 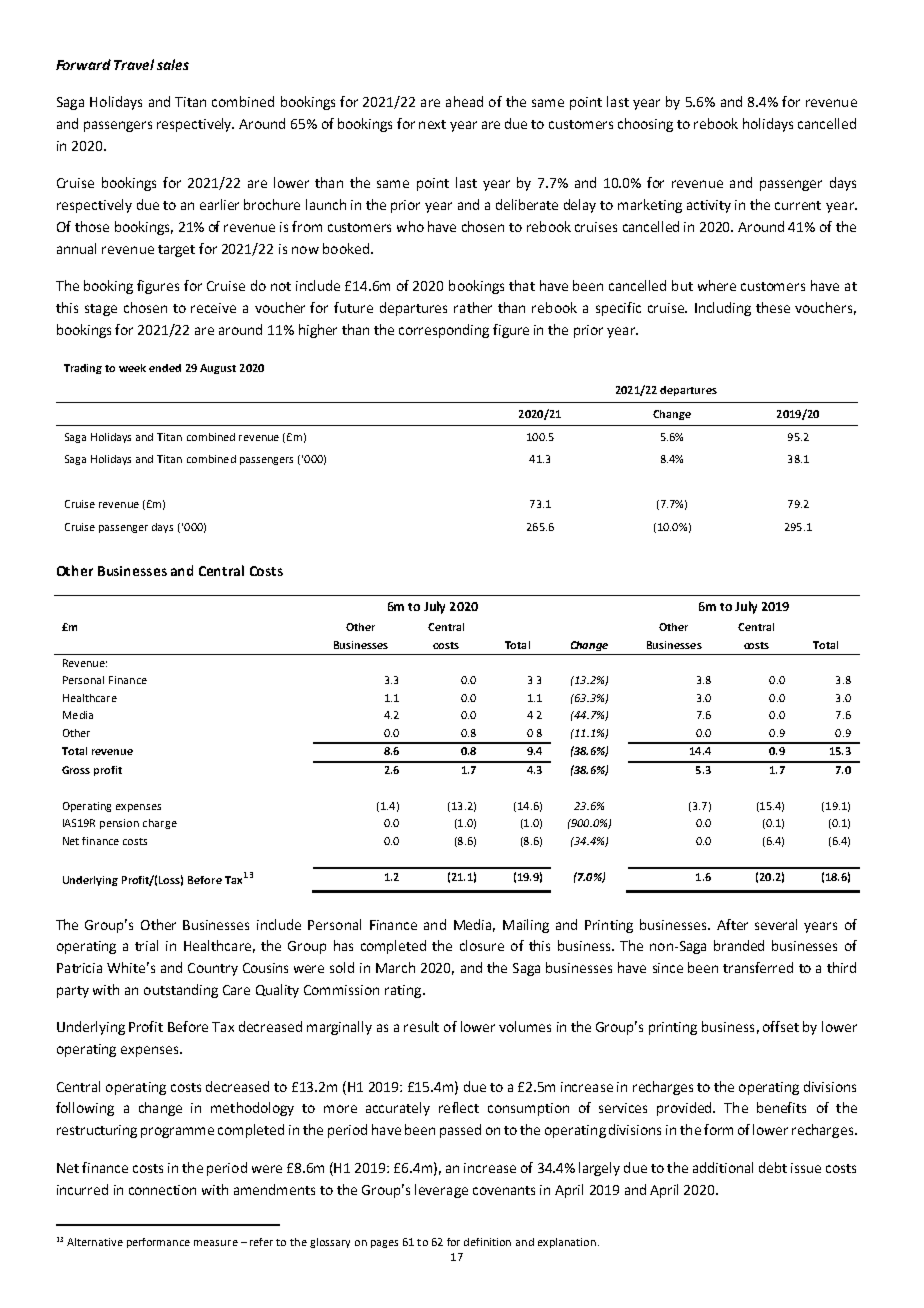 I want to click on debt, so click(x=773, y=1167).
